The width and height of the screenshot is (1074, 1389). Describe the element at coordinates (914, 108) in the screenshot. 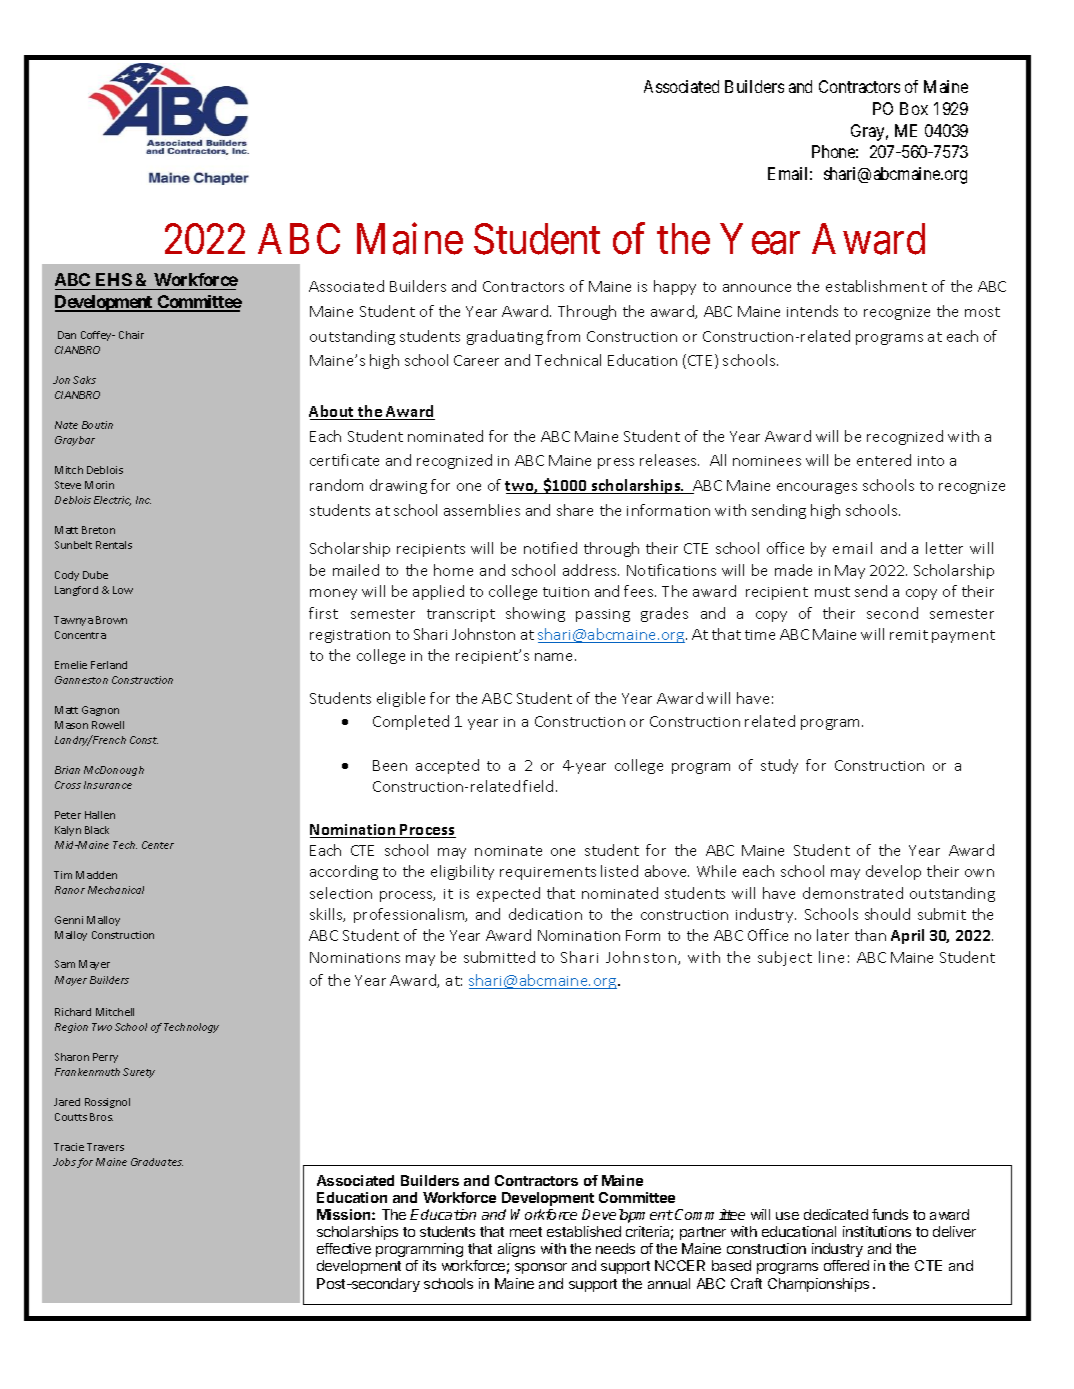

I see `Box` at that location.
